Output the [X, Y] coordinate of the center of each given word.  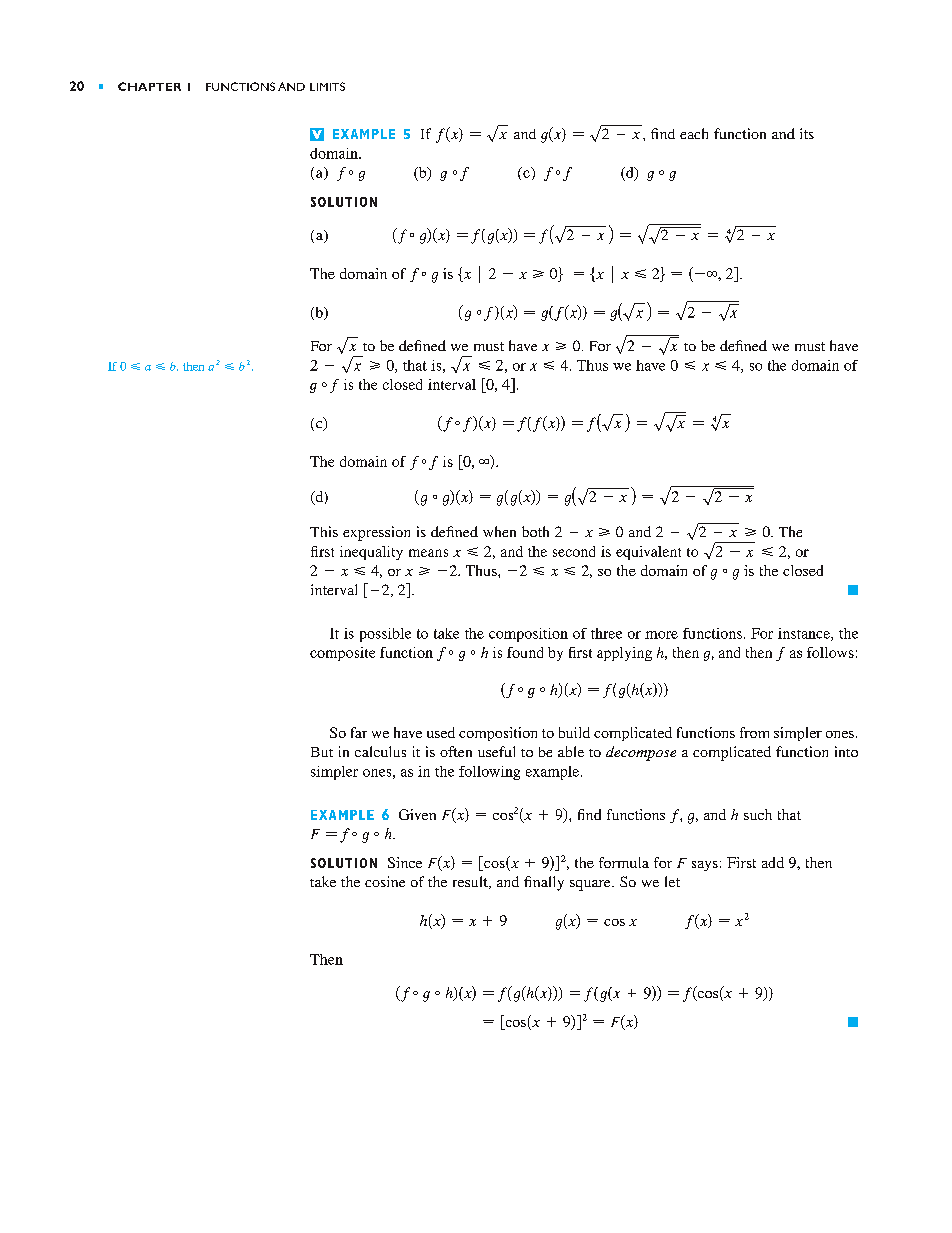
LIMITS [327, 86]
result [471, 882]
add [773, 862]
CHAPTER [149, 86]
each [694, 133]
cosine [385, 881]
